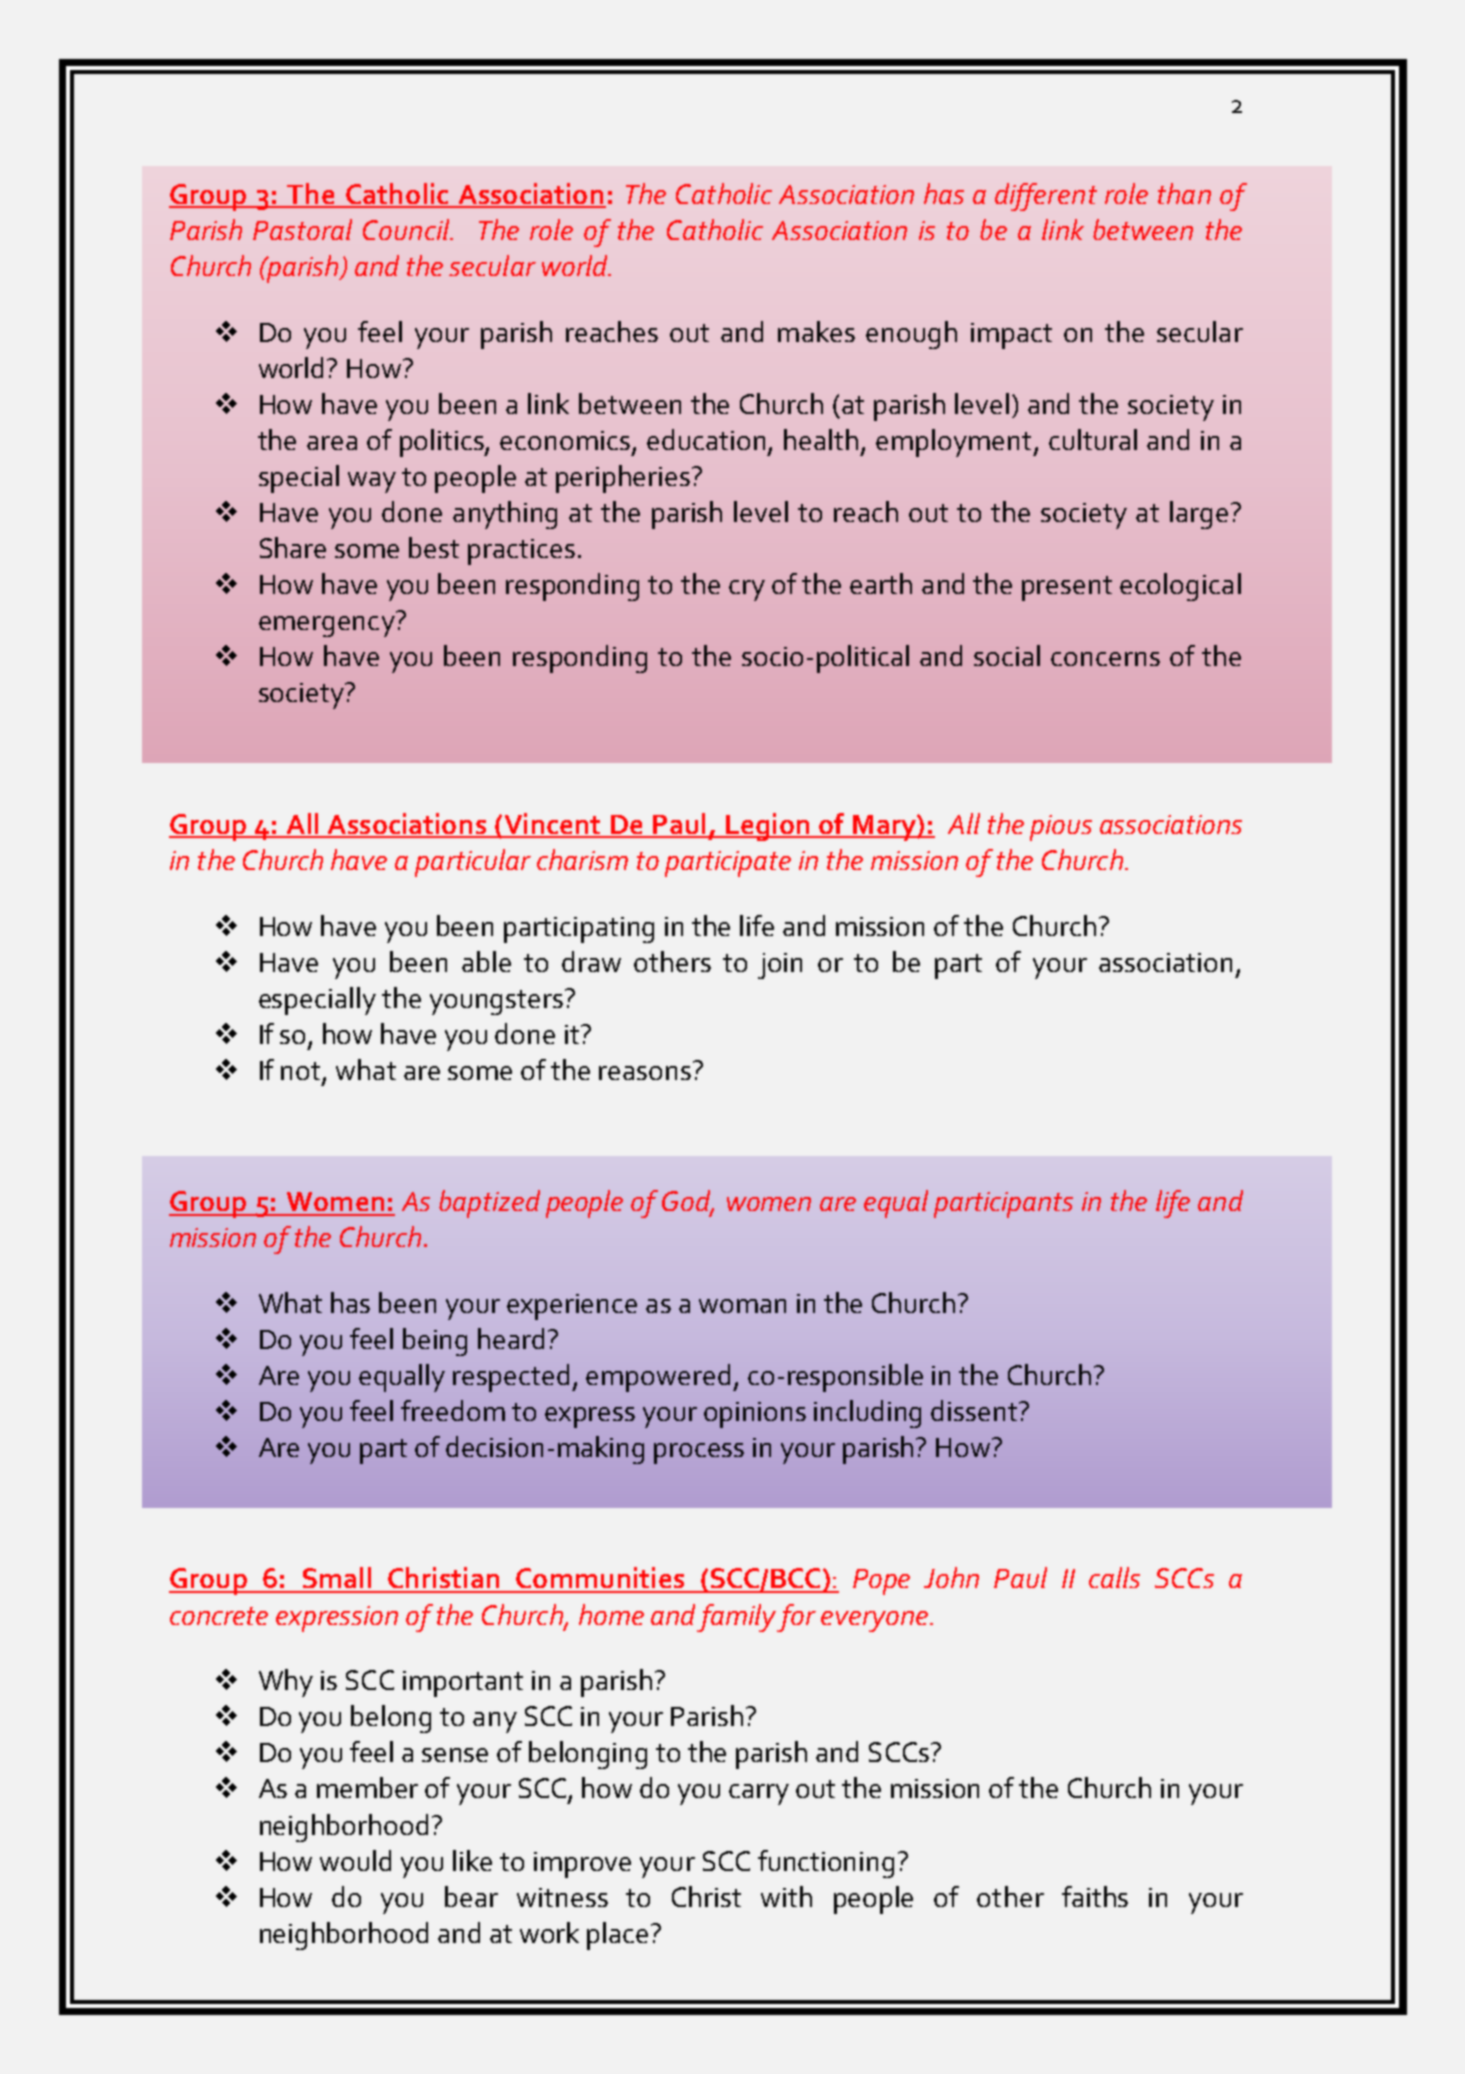  What do you see at coordinates (1046, 197) in the page?
I see `different` at bounding box center [1046, 197].
